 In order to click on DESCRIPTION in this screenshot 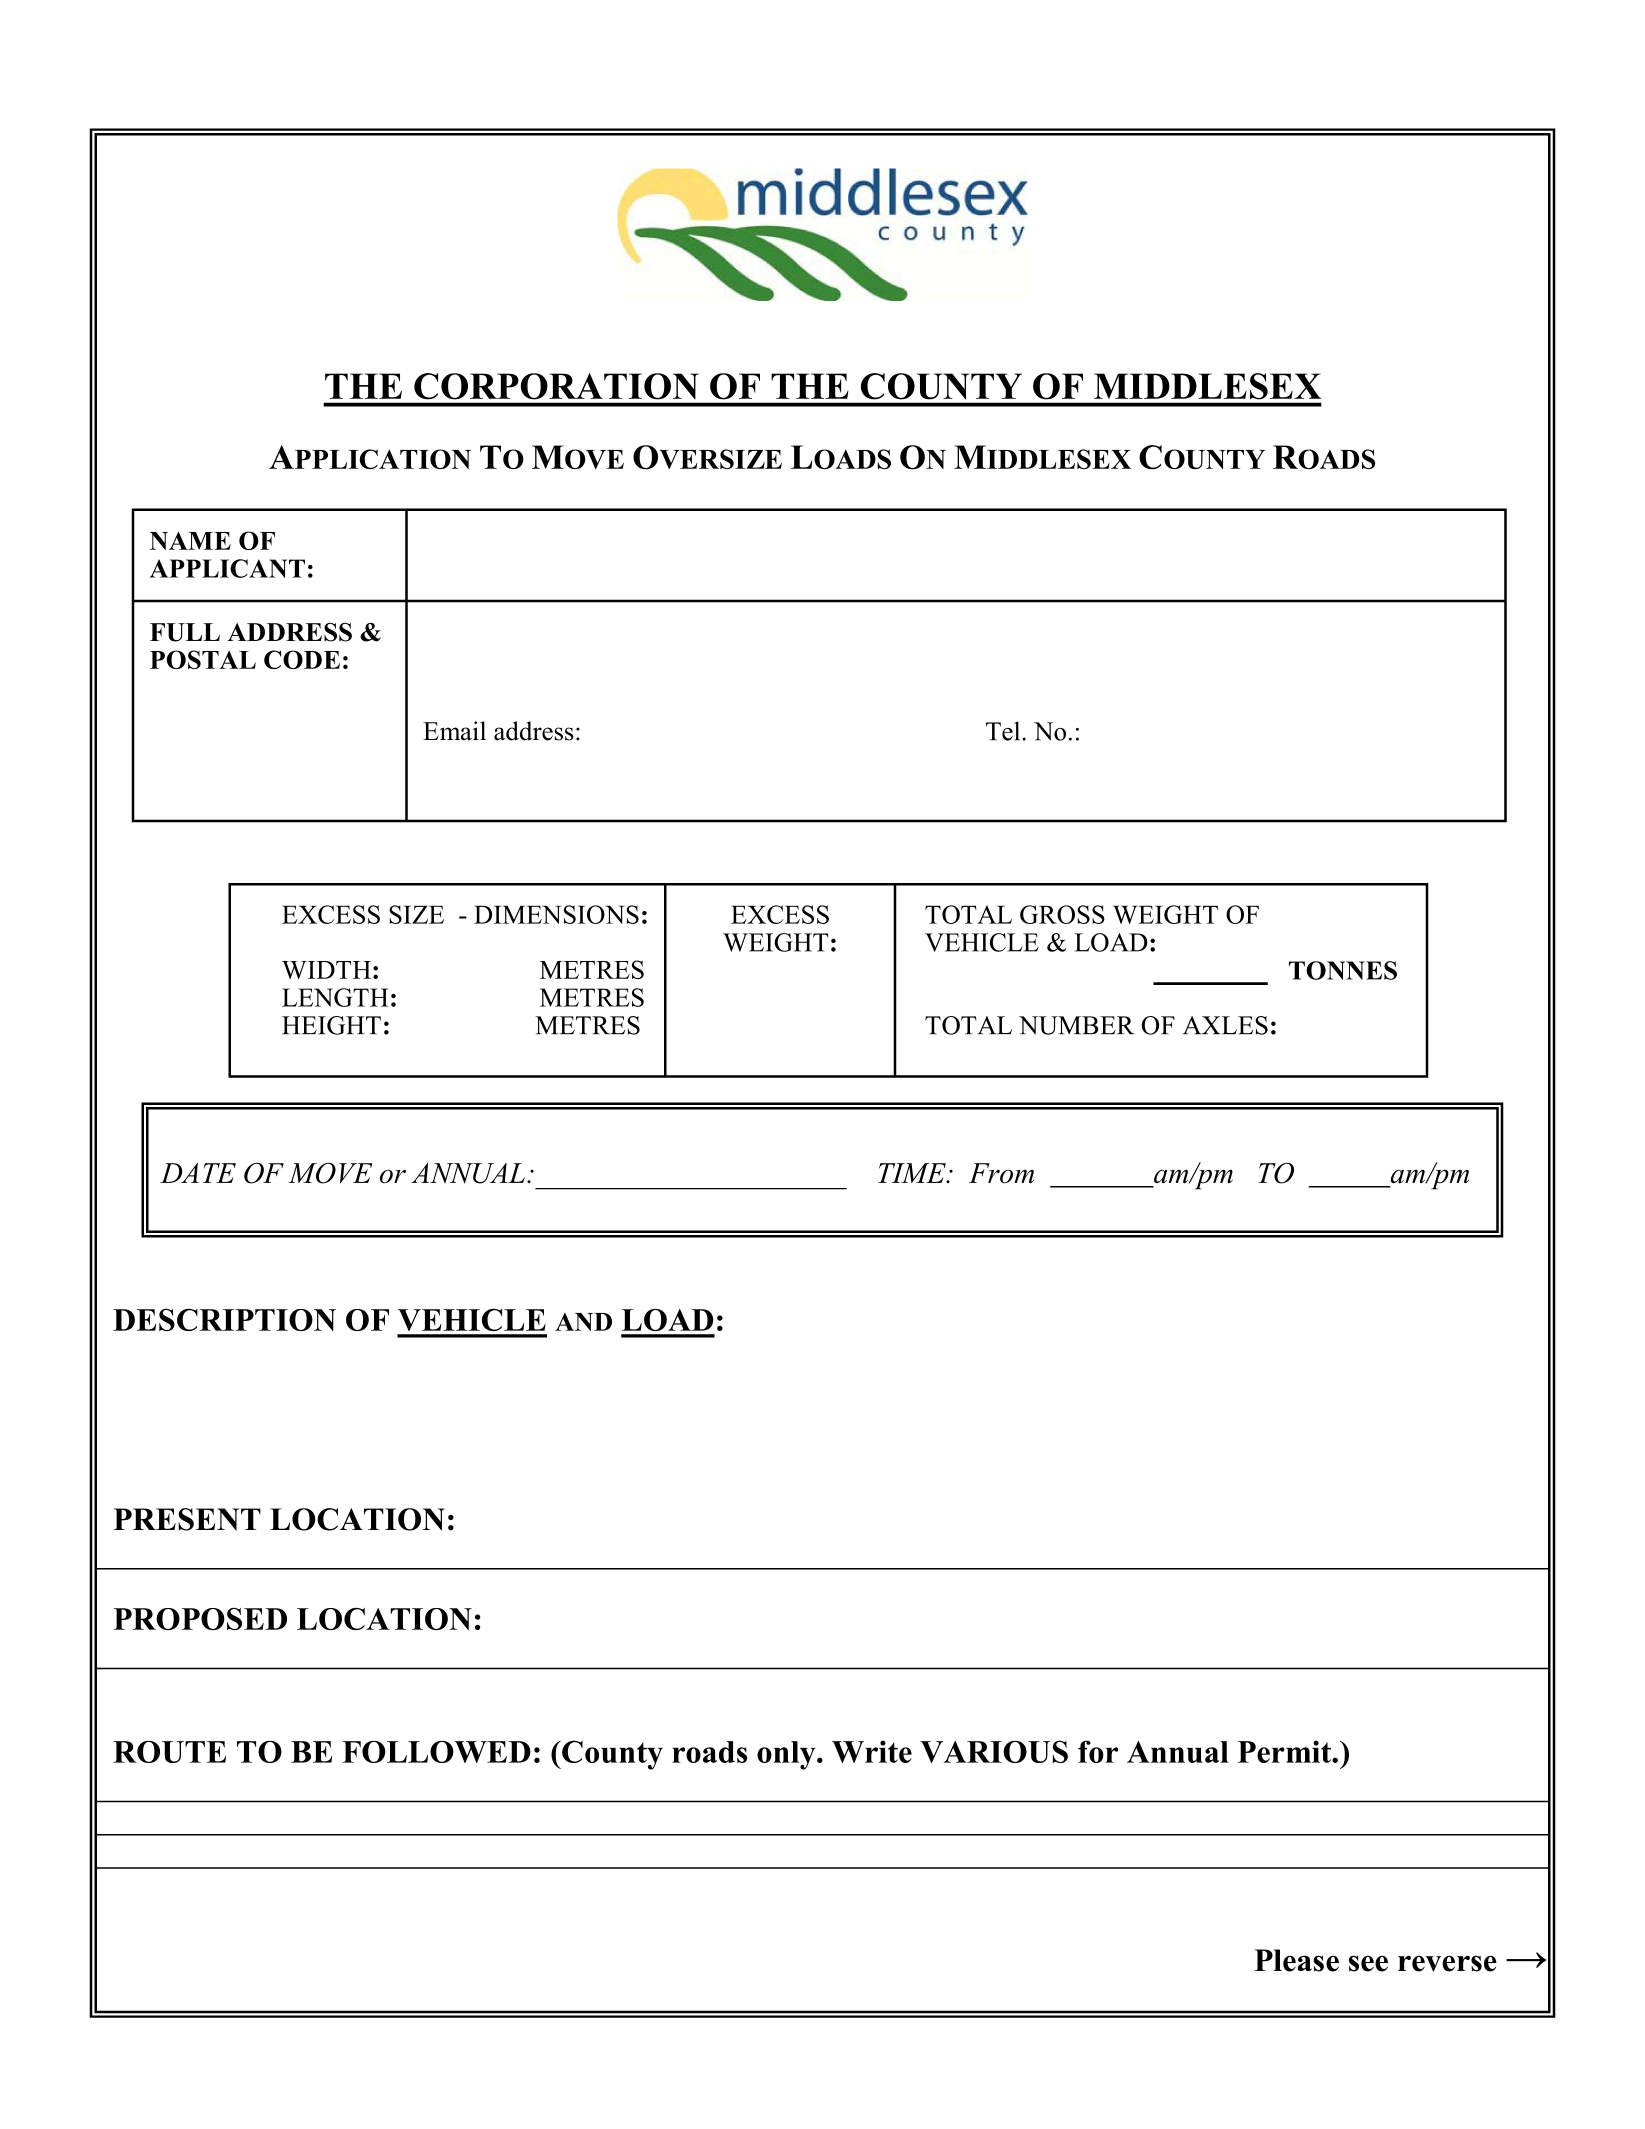, I will do `click(224, 1319)`.
